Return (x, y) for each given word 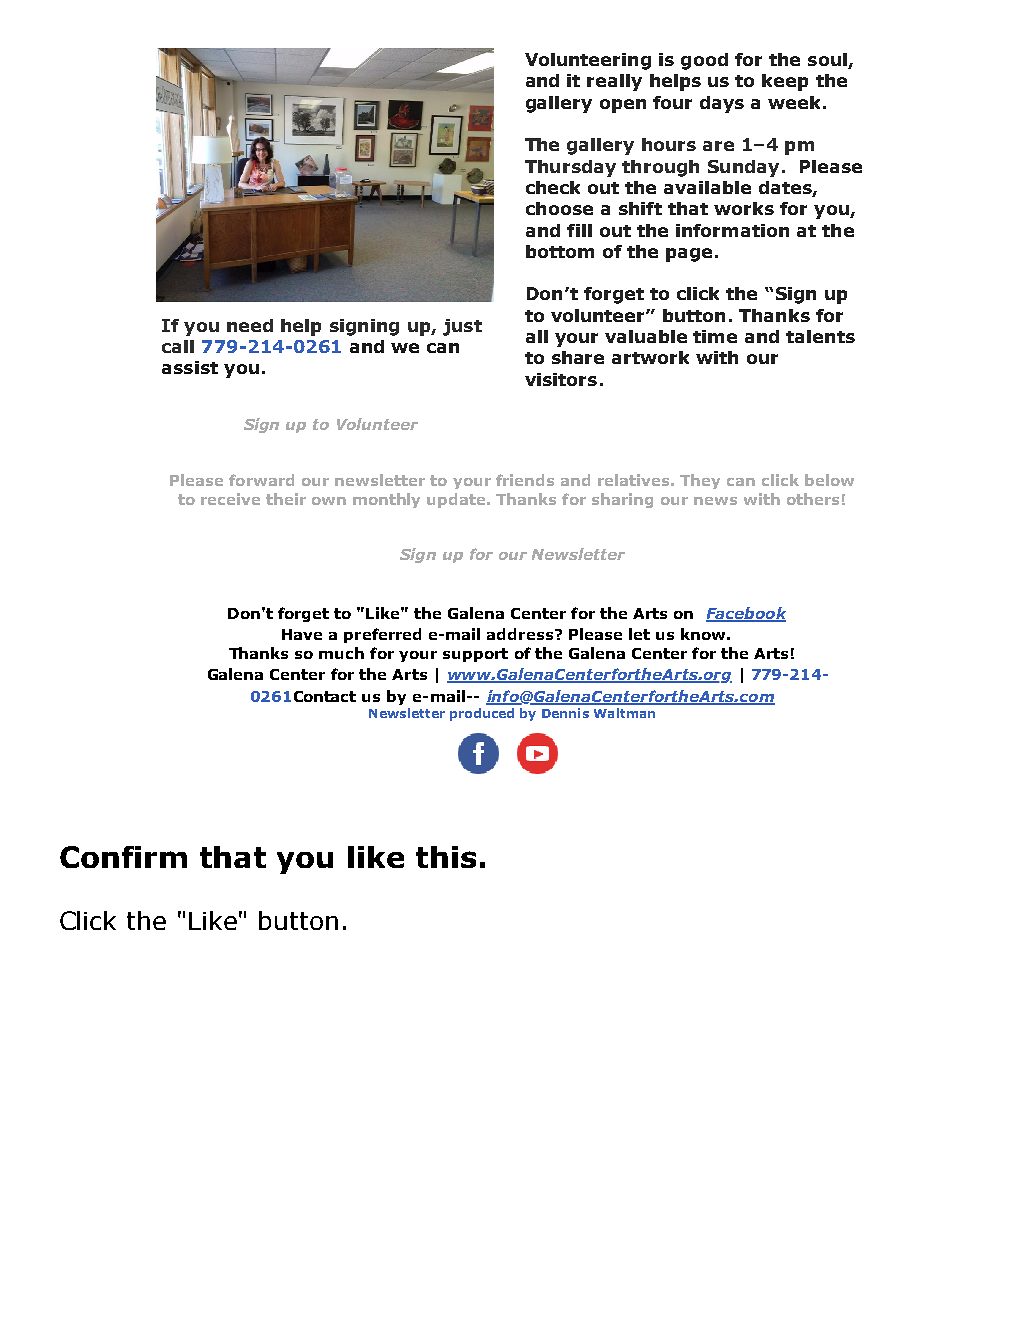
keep (785, 82)
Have (302, 634)
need (250, 325)
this (446, 857)
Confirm (123, 857)
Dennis (565, 713)
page (689, 255)
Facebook (746, 614)
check (553, 187)
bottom (560, 251)
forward (261, 480)
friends (525, 480)
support (475, 655)
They (700, 481)
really (614, 82)
